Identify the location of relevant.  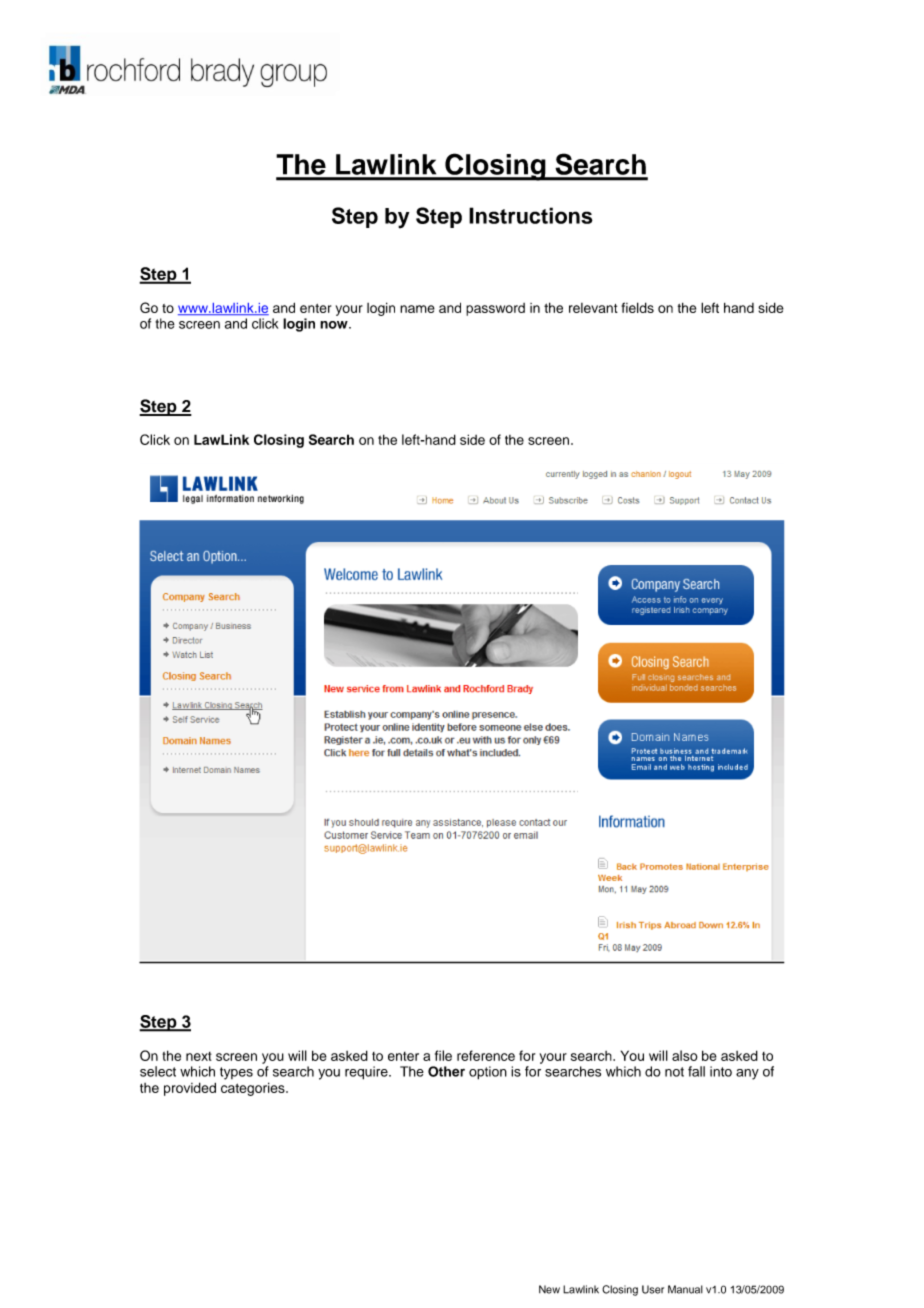
(593, 308).
